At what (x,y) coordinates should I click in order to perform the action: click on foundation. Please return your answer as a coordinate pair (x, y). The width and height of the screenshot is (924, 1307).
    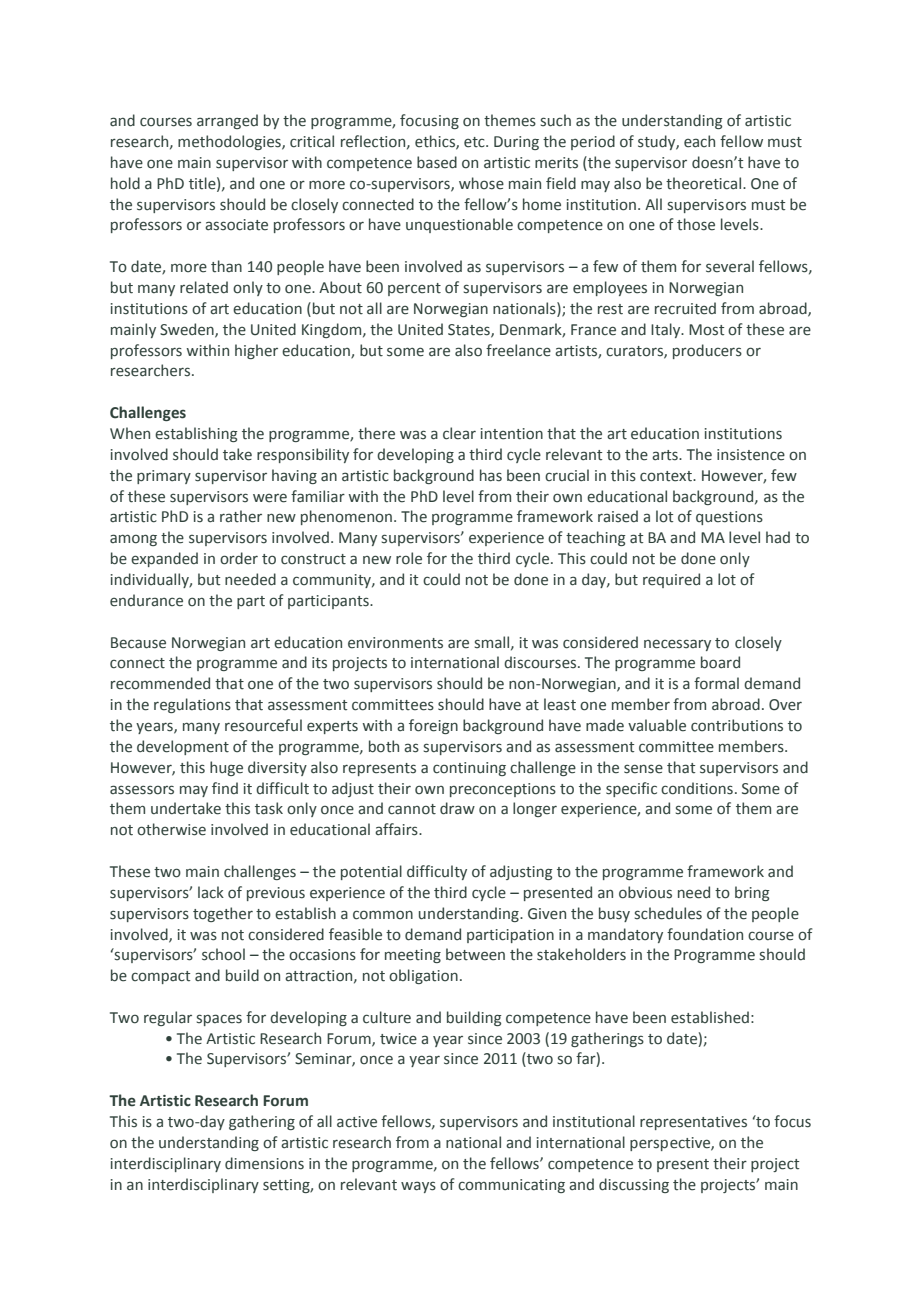
    Looking at the image, I should click on (705, 934).
